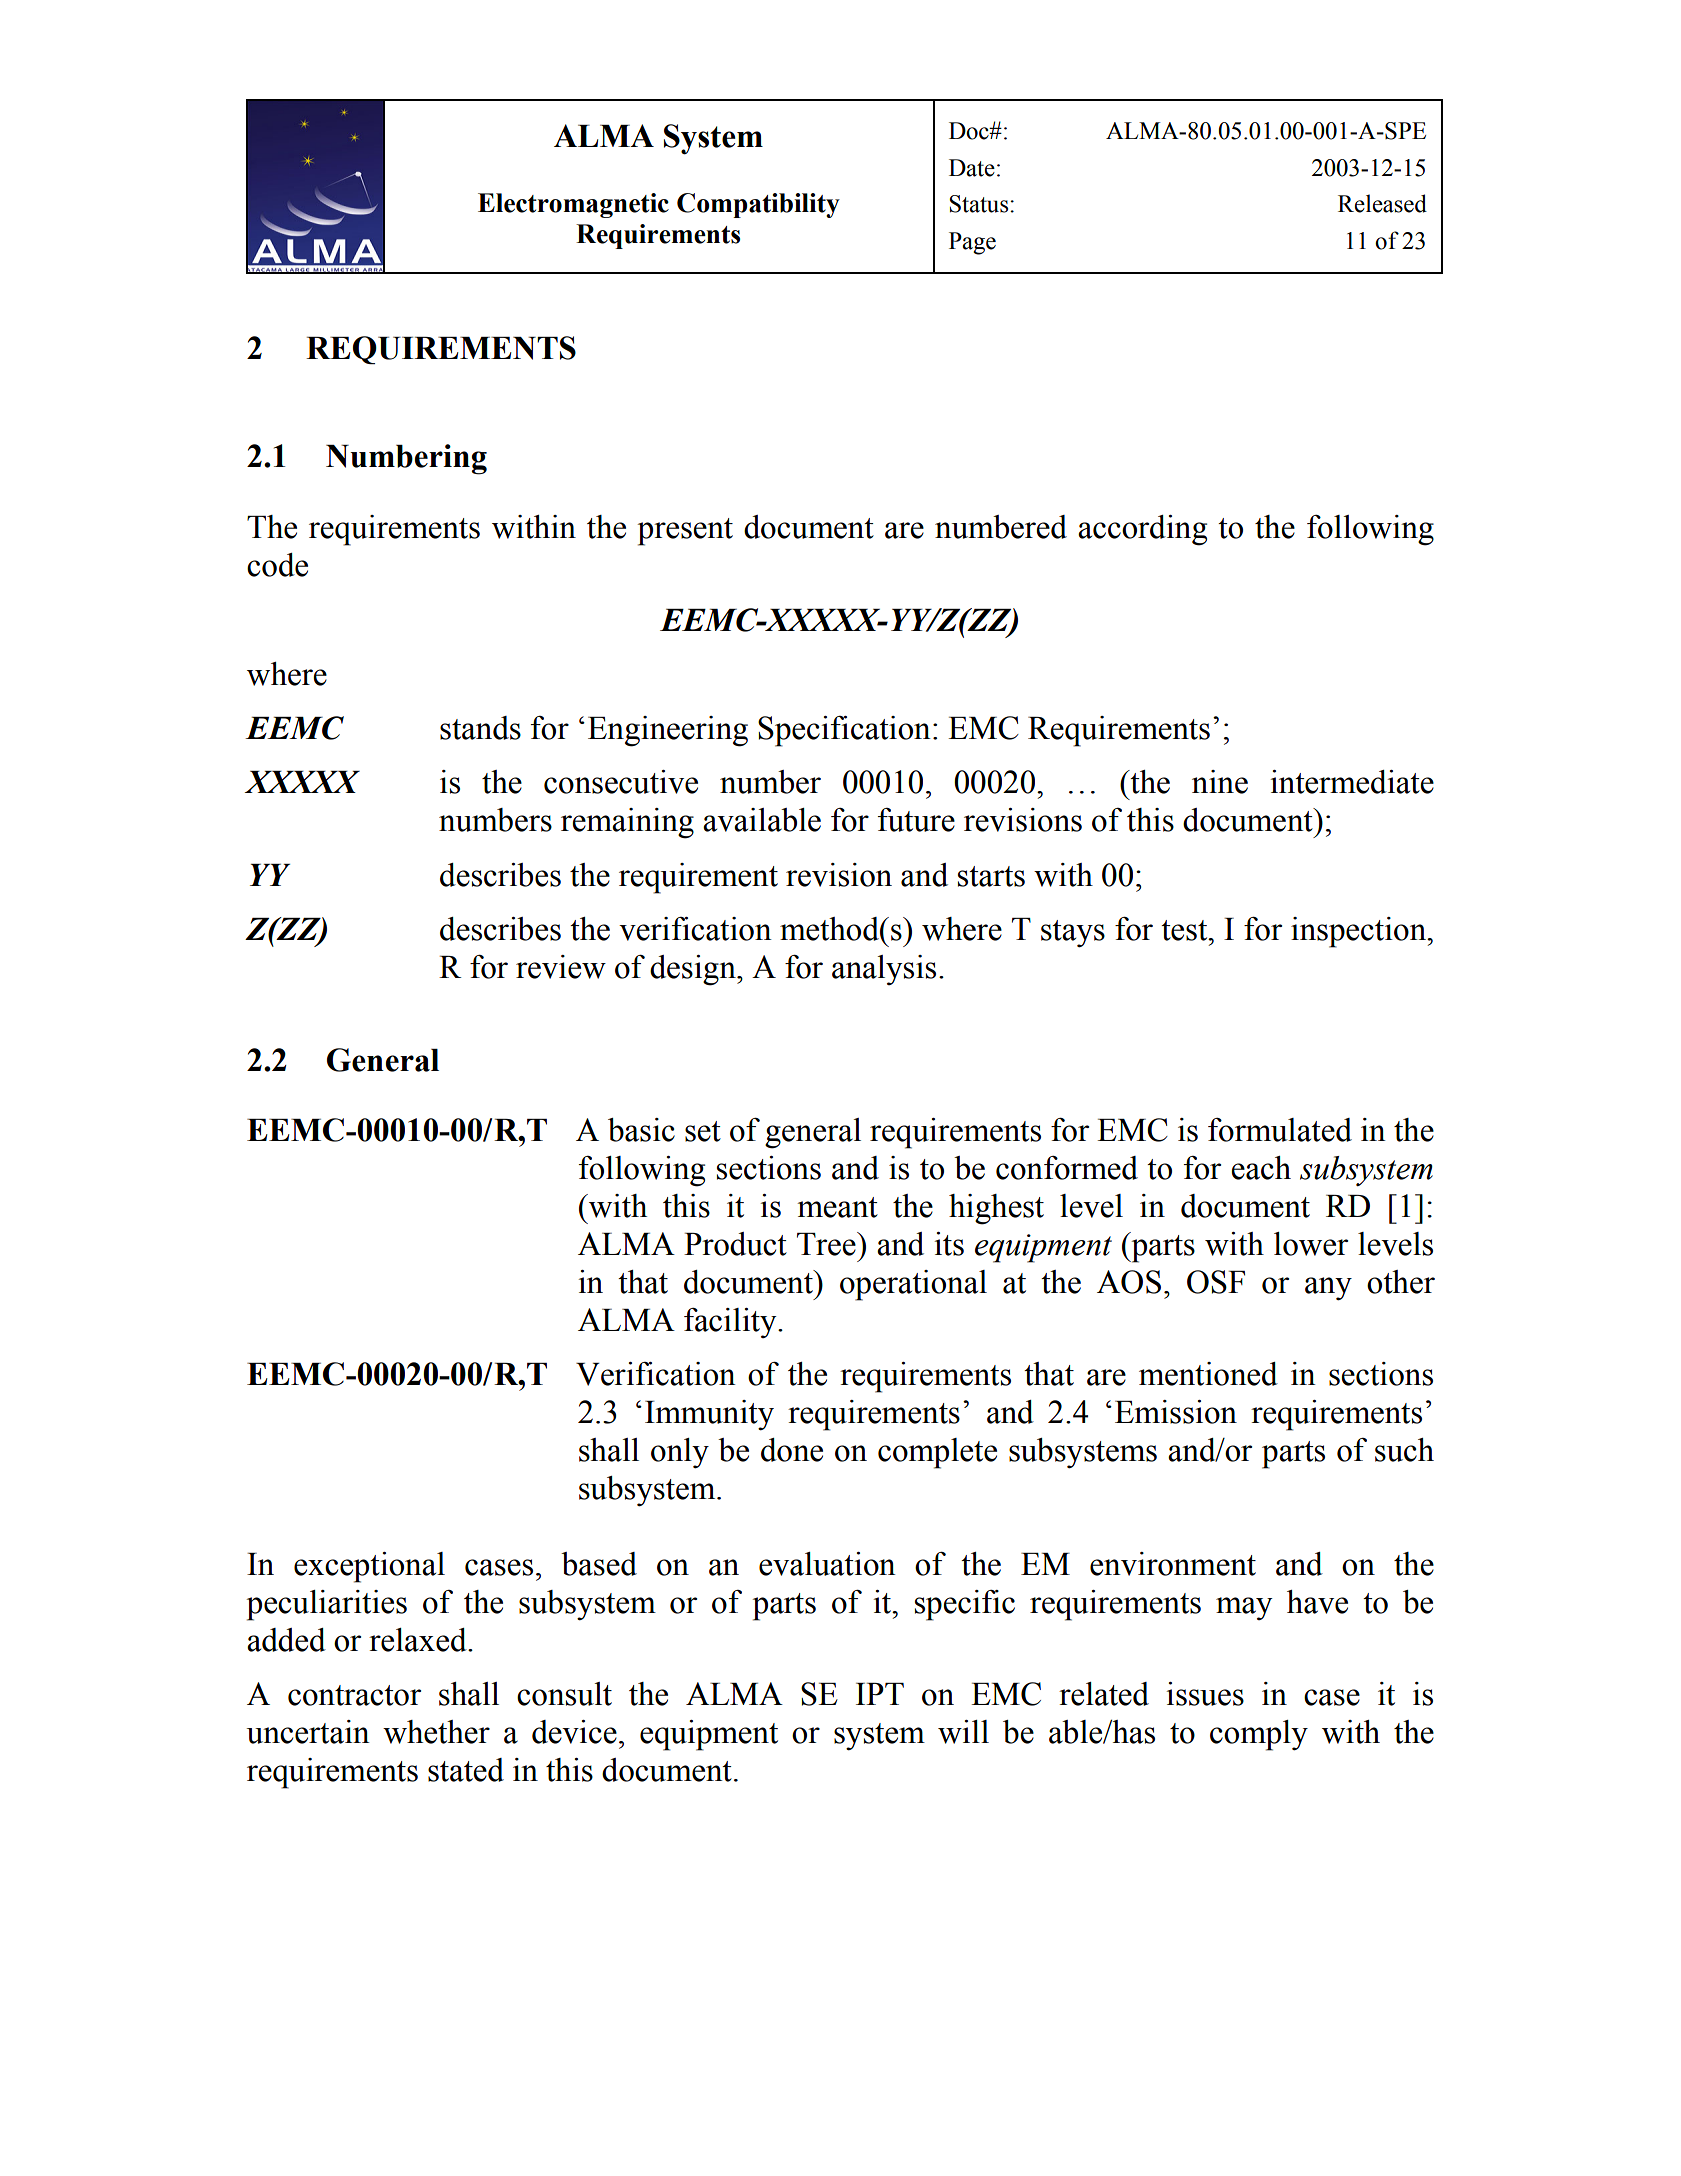 This screenshot has height=2176, width=1681. I want to click on according, so click(1142, 530).
